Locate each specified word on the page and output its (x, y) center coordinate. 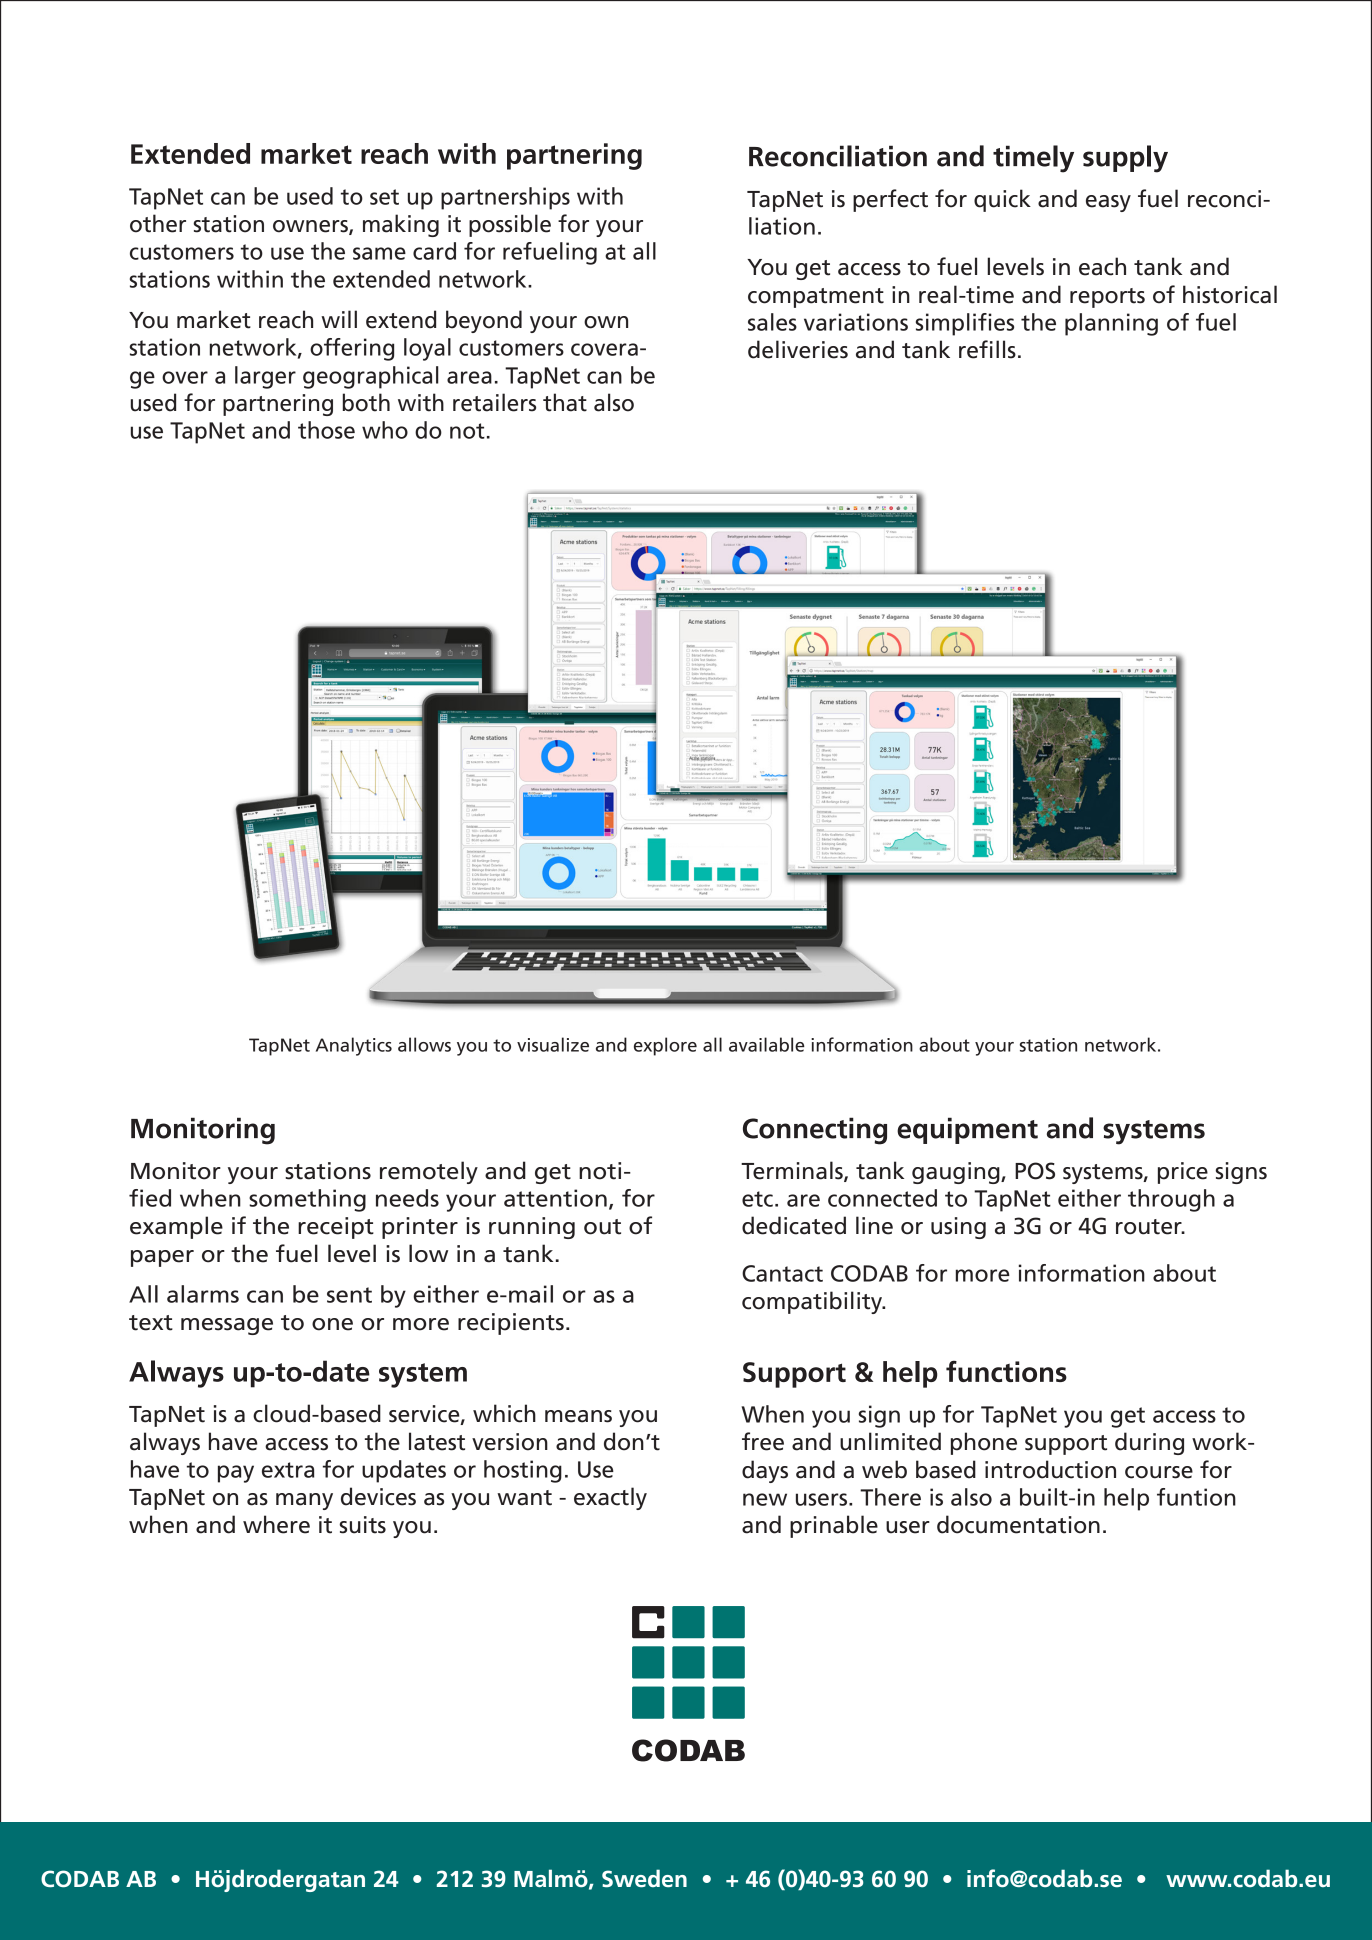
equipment (967, 1130)
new (765, 1499)
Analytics (354, 1046)
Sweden (644, 1878)
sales (772, 322)
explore (665, 1046)
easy (1108, 203)
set (384, 197)
